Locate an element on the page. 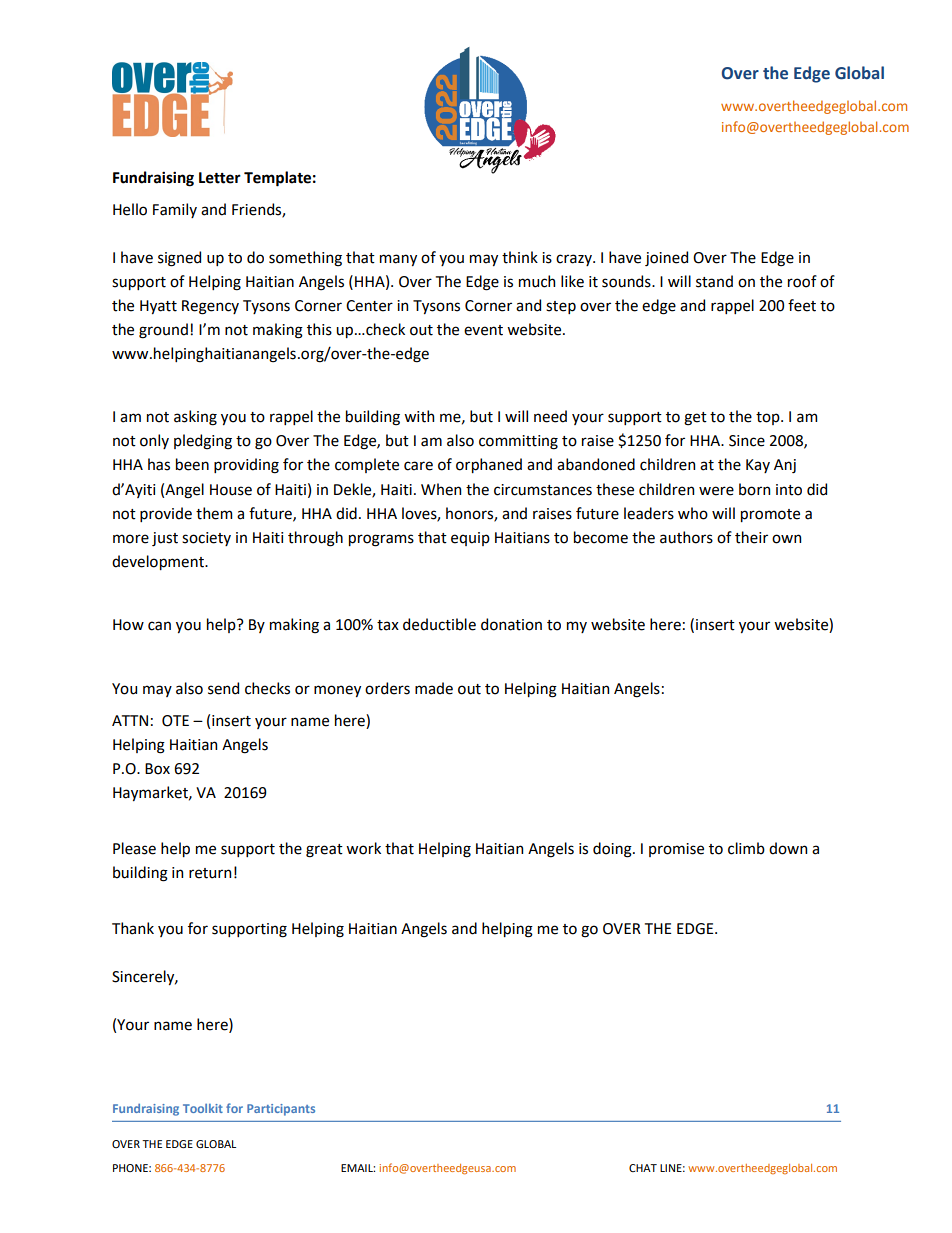 The image size is (952, 1233). joined is located at coordinates (666, 258).
